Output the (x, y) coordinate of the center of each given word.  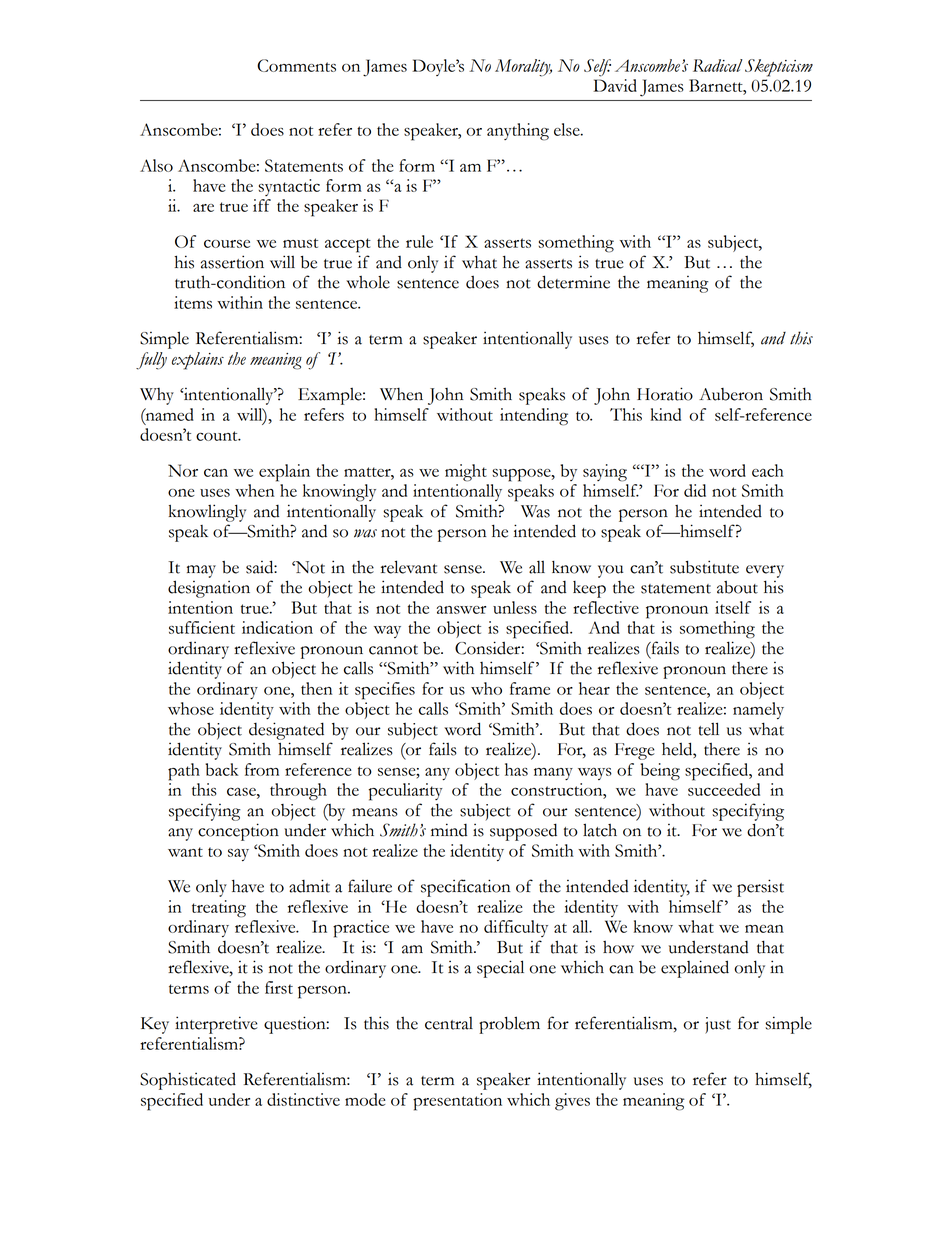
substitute (704, 567)
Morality (523, 68)
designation (209, 589)
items (193, 302)
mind (449, 830)
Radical (718, 65)
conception (238, 832)
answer (461, 610)
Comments (296, 65)
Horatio (665, 394)
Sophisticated (188, 1081)
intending (534, 417)
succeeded (724, 789)
